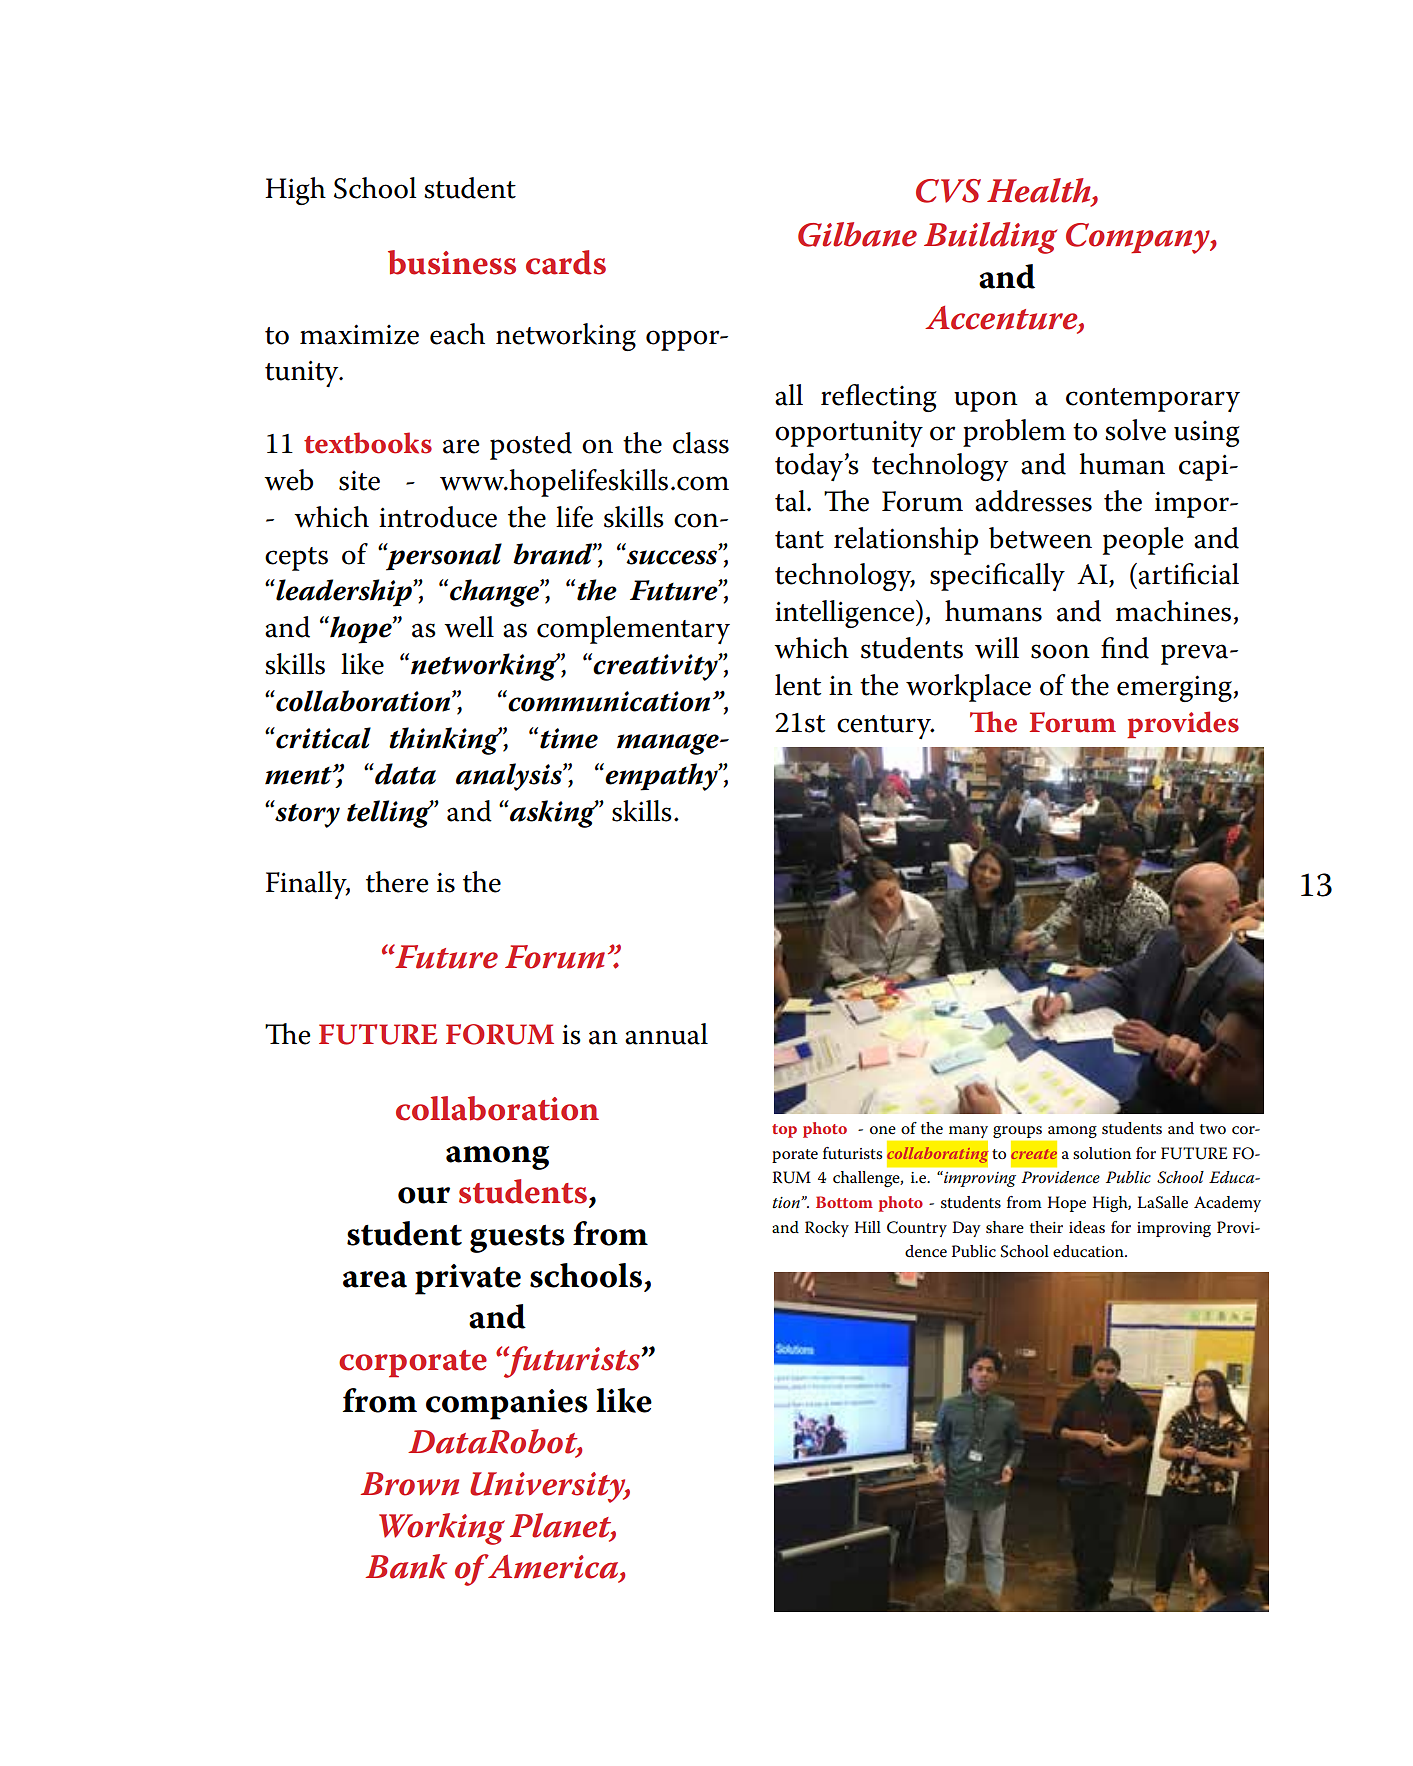  Describe the element at coordinates (1087, 1227) in the screenshot. I see `ideas` at that location.
